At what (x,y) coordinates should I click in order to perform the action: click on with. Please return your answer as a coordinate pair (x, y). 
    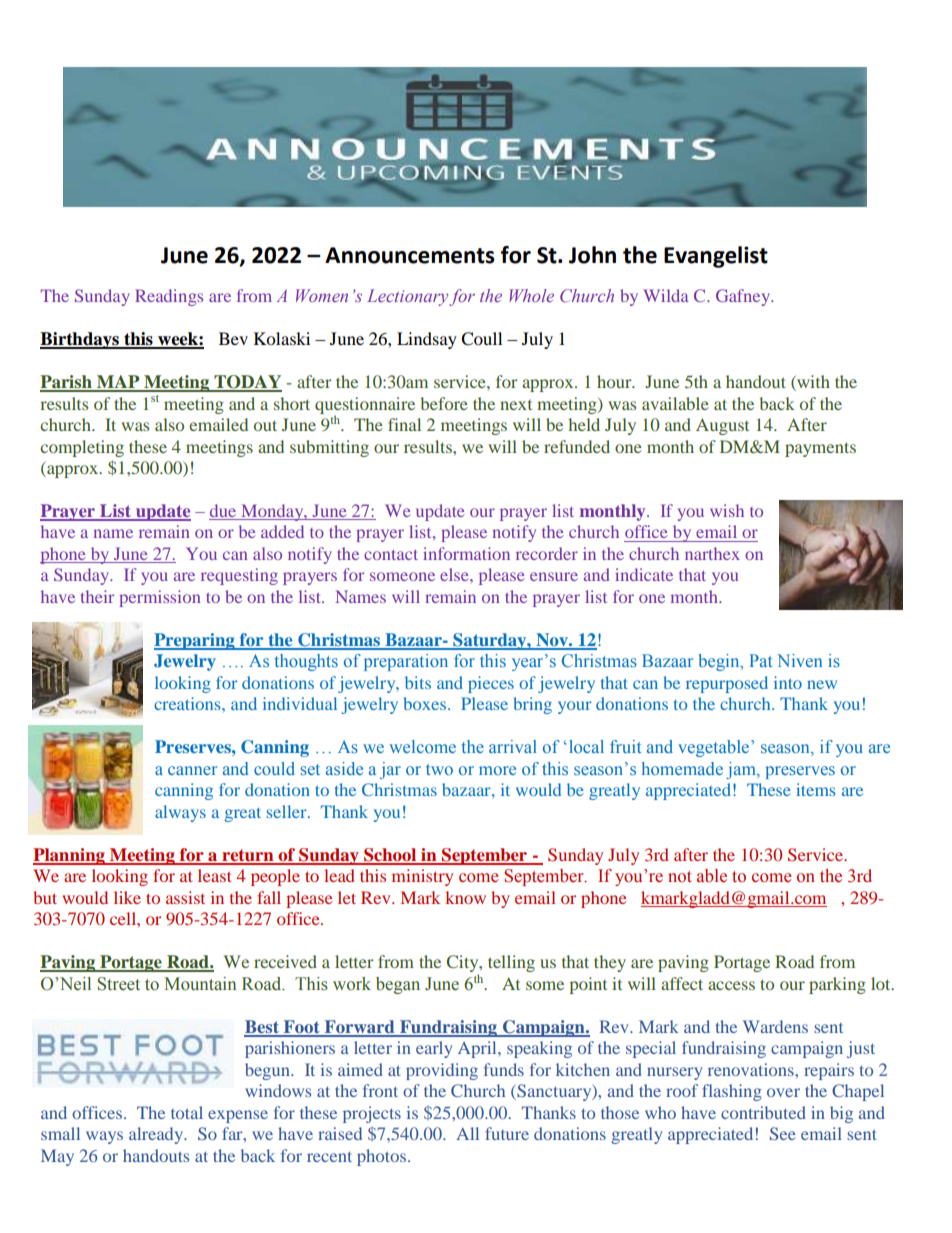
    Looking at the image, I should click on (812, 383).
